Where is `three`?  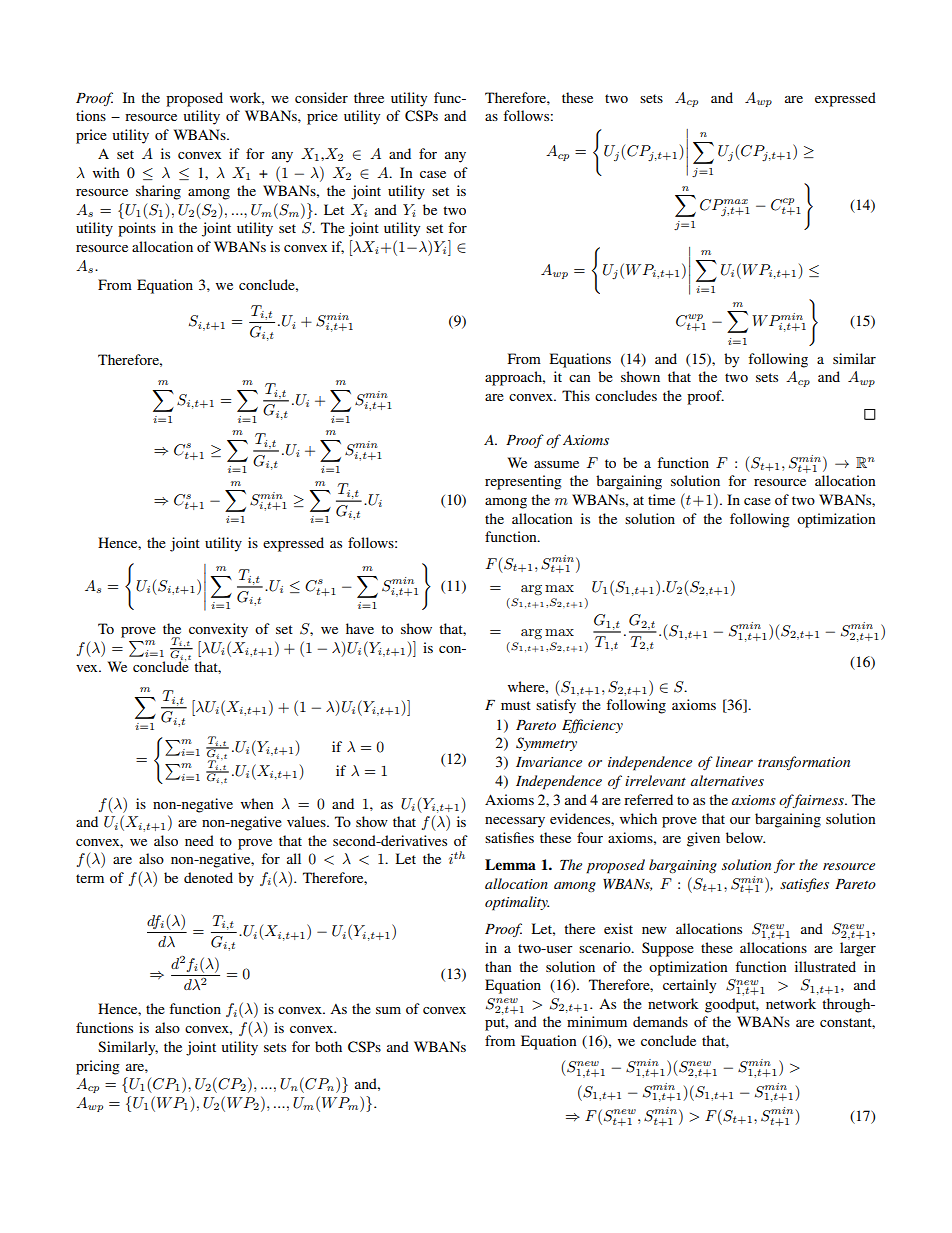 three is located at coordinates (369, 97).
